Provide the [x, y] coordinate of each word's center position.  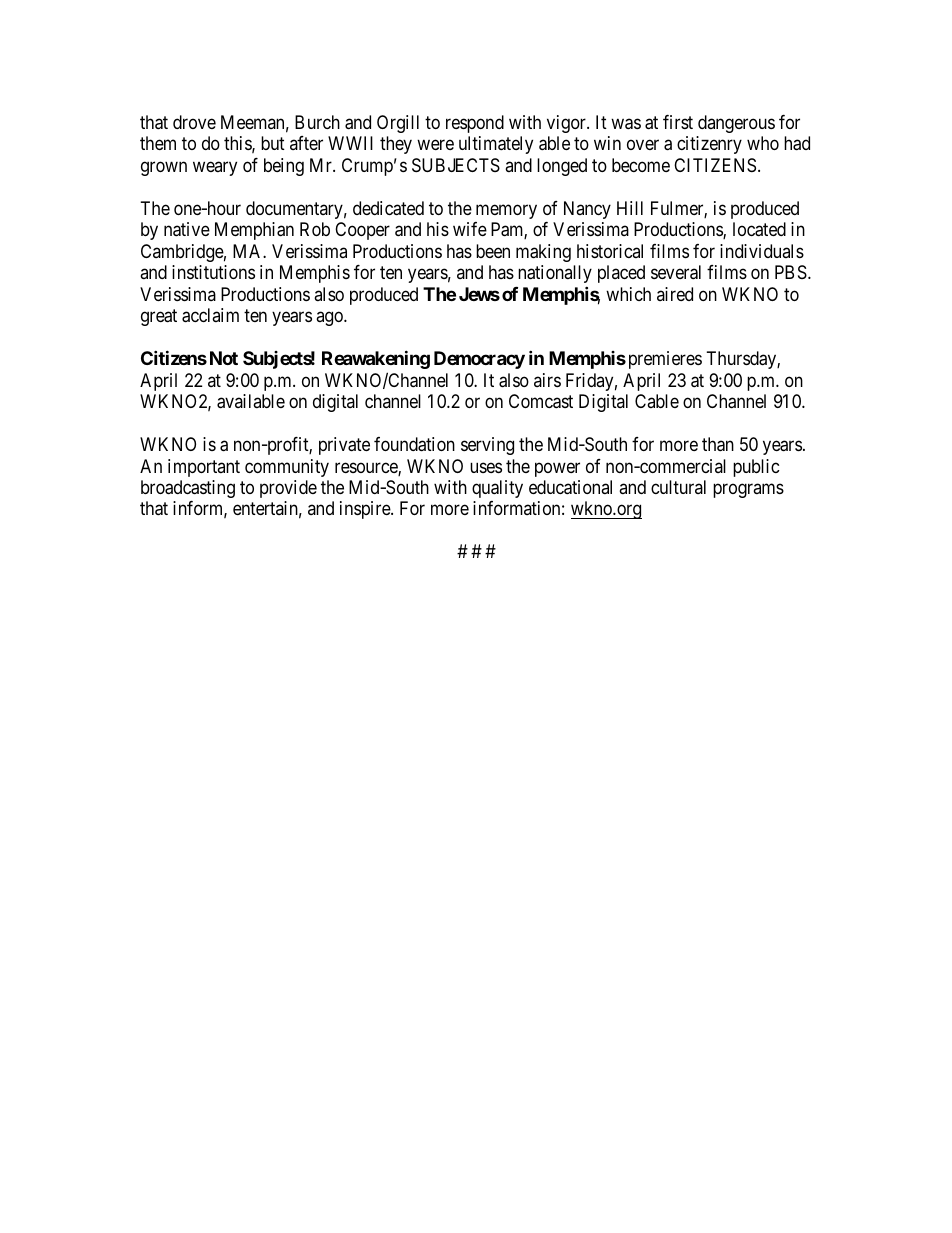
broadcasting [188, 489]
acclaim [210, 315]
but [273, 143]
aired [675, 294]
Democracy [479, 360]
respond [475, 124]
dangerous [736, 124]
